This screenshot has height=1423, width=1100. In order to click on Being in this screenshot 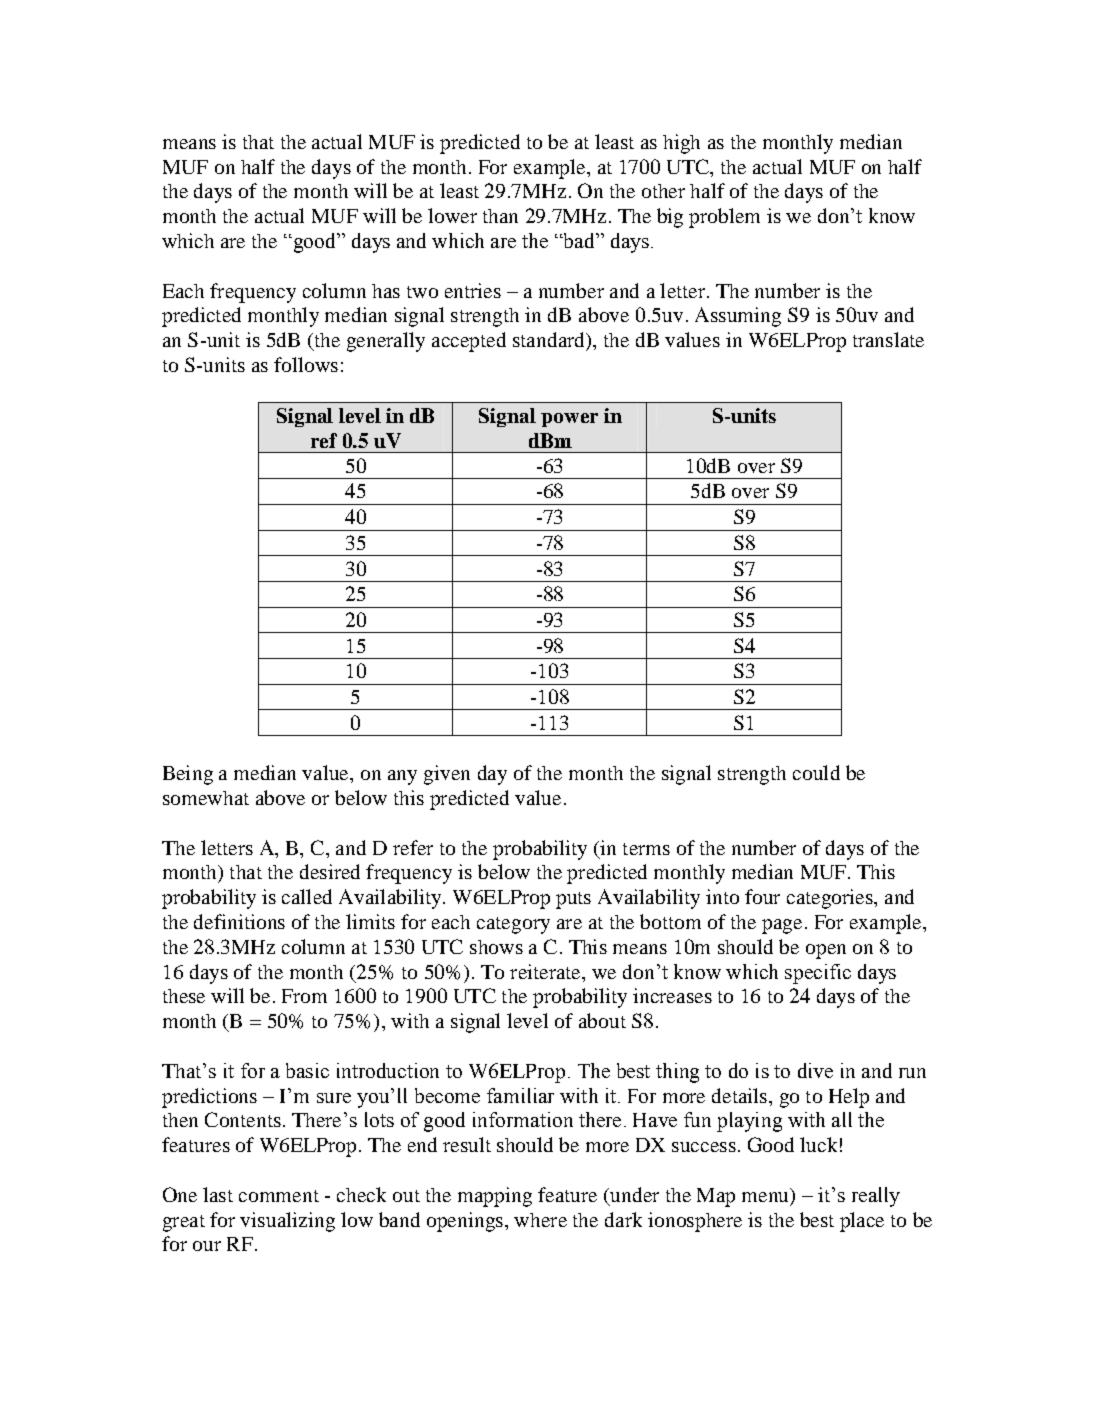, I will do `click(188, 775)`.
